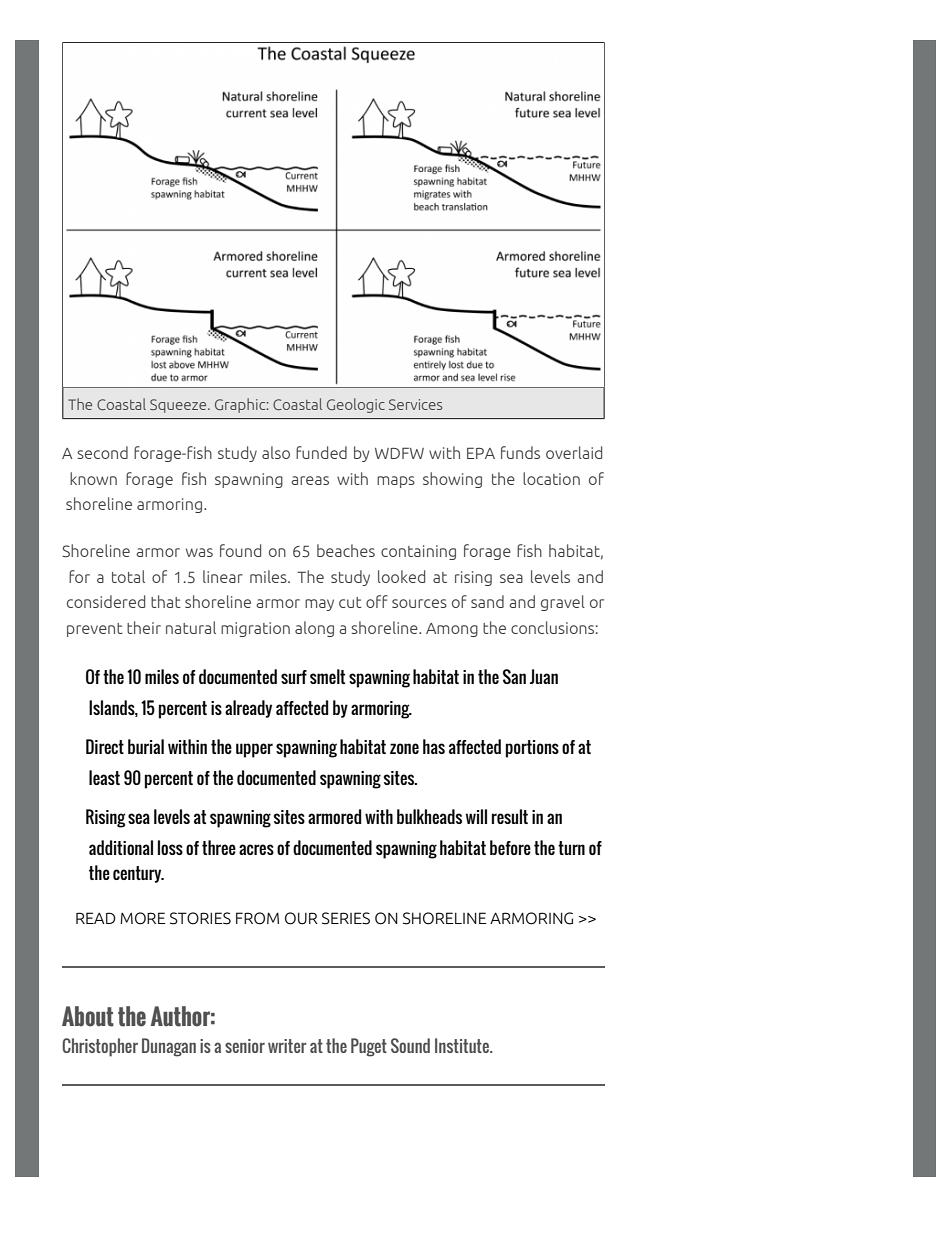  Describe the element at coordinates (138, 874) in the screenshot. I see `century` at that location.
